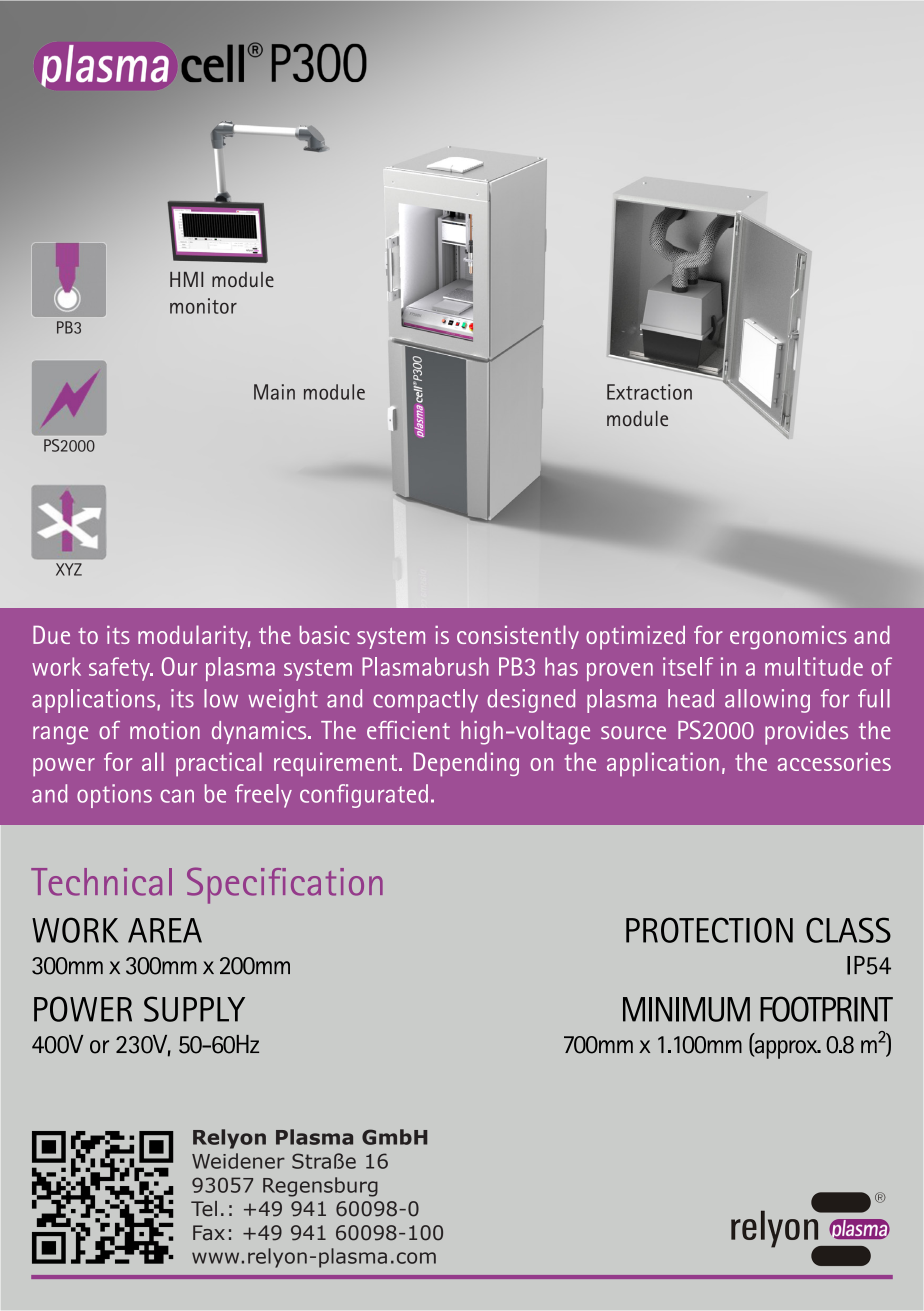 This screenshot has height=1311, width=924. I want to click on provides, so click(806, 733).
